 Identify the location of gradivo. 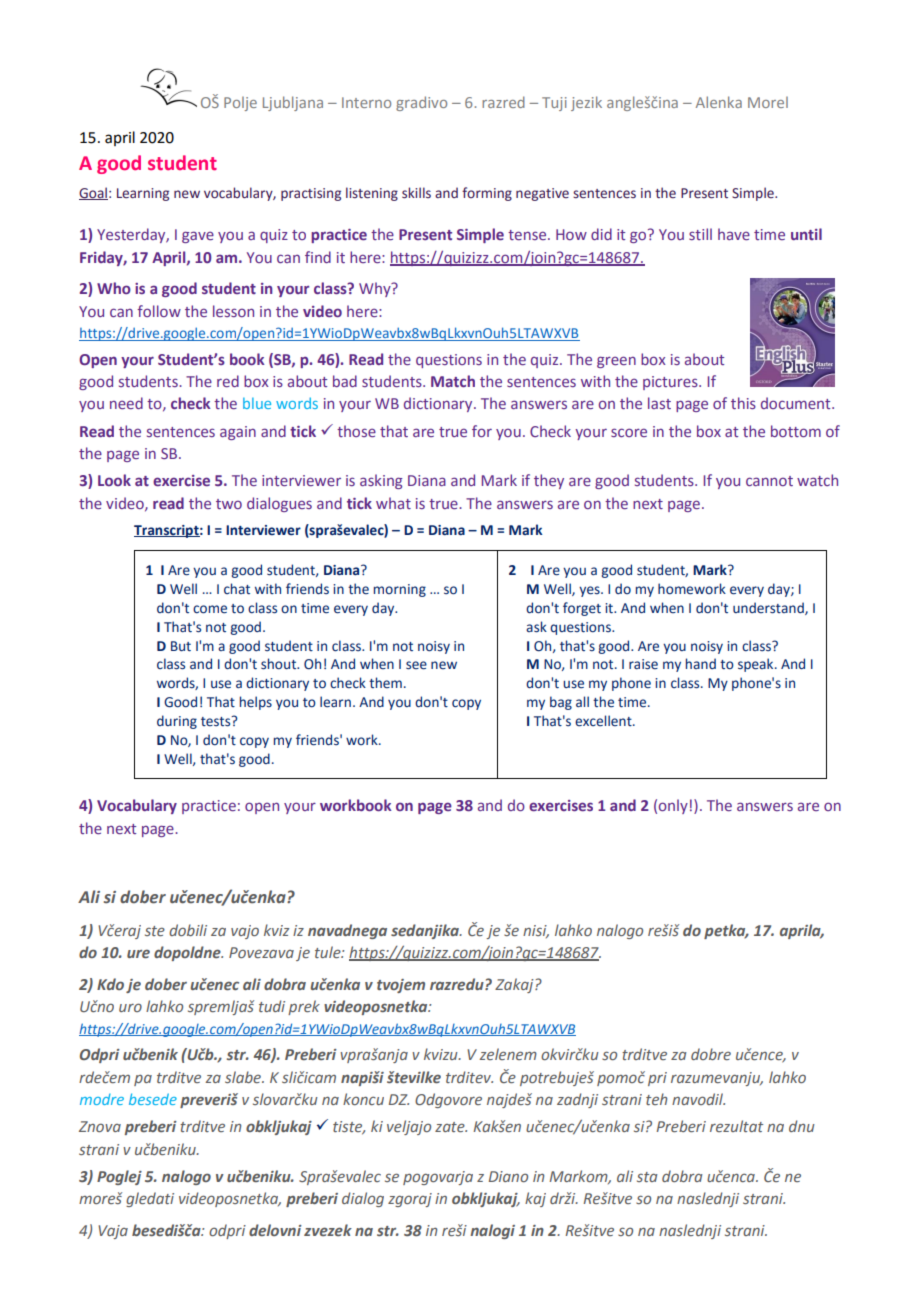
(421, 103).
